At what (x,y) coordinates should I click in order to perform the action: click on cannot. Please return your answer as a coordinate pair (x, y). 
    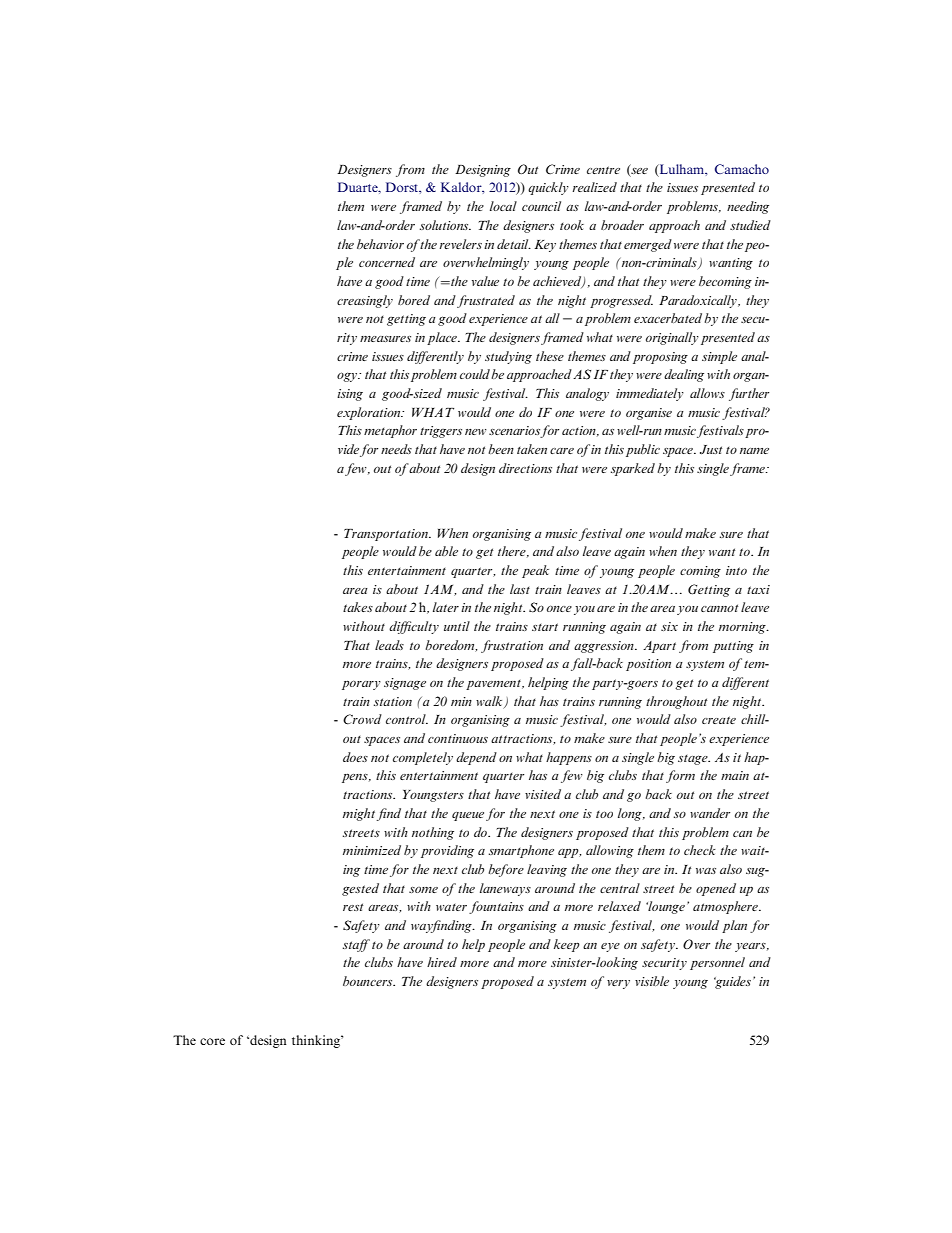
    Looking at the image, I should click on (719, 608).
